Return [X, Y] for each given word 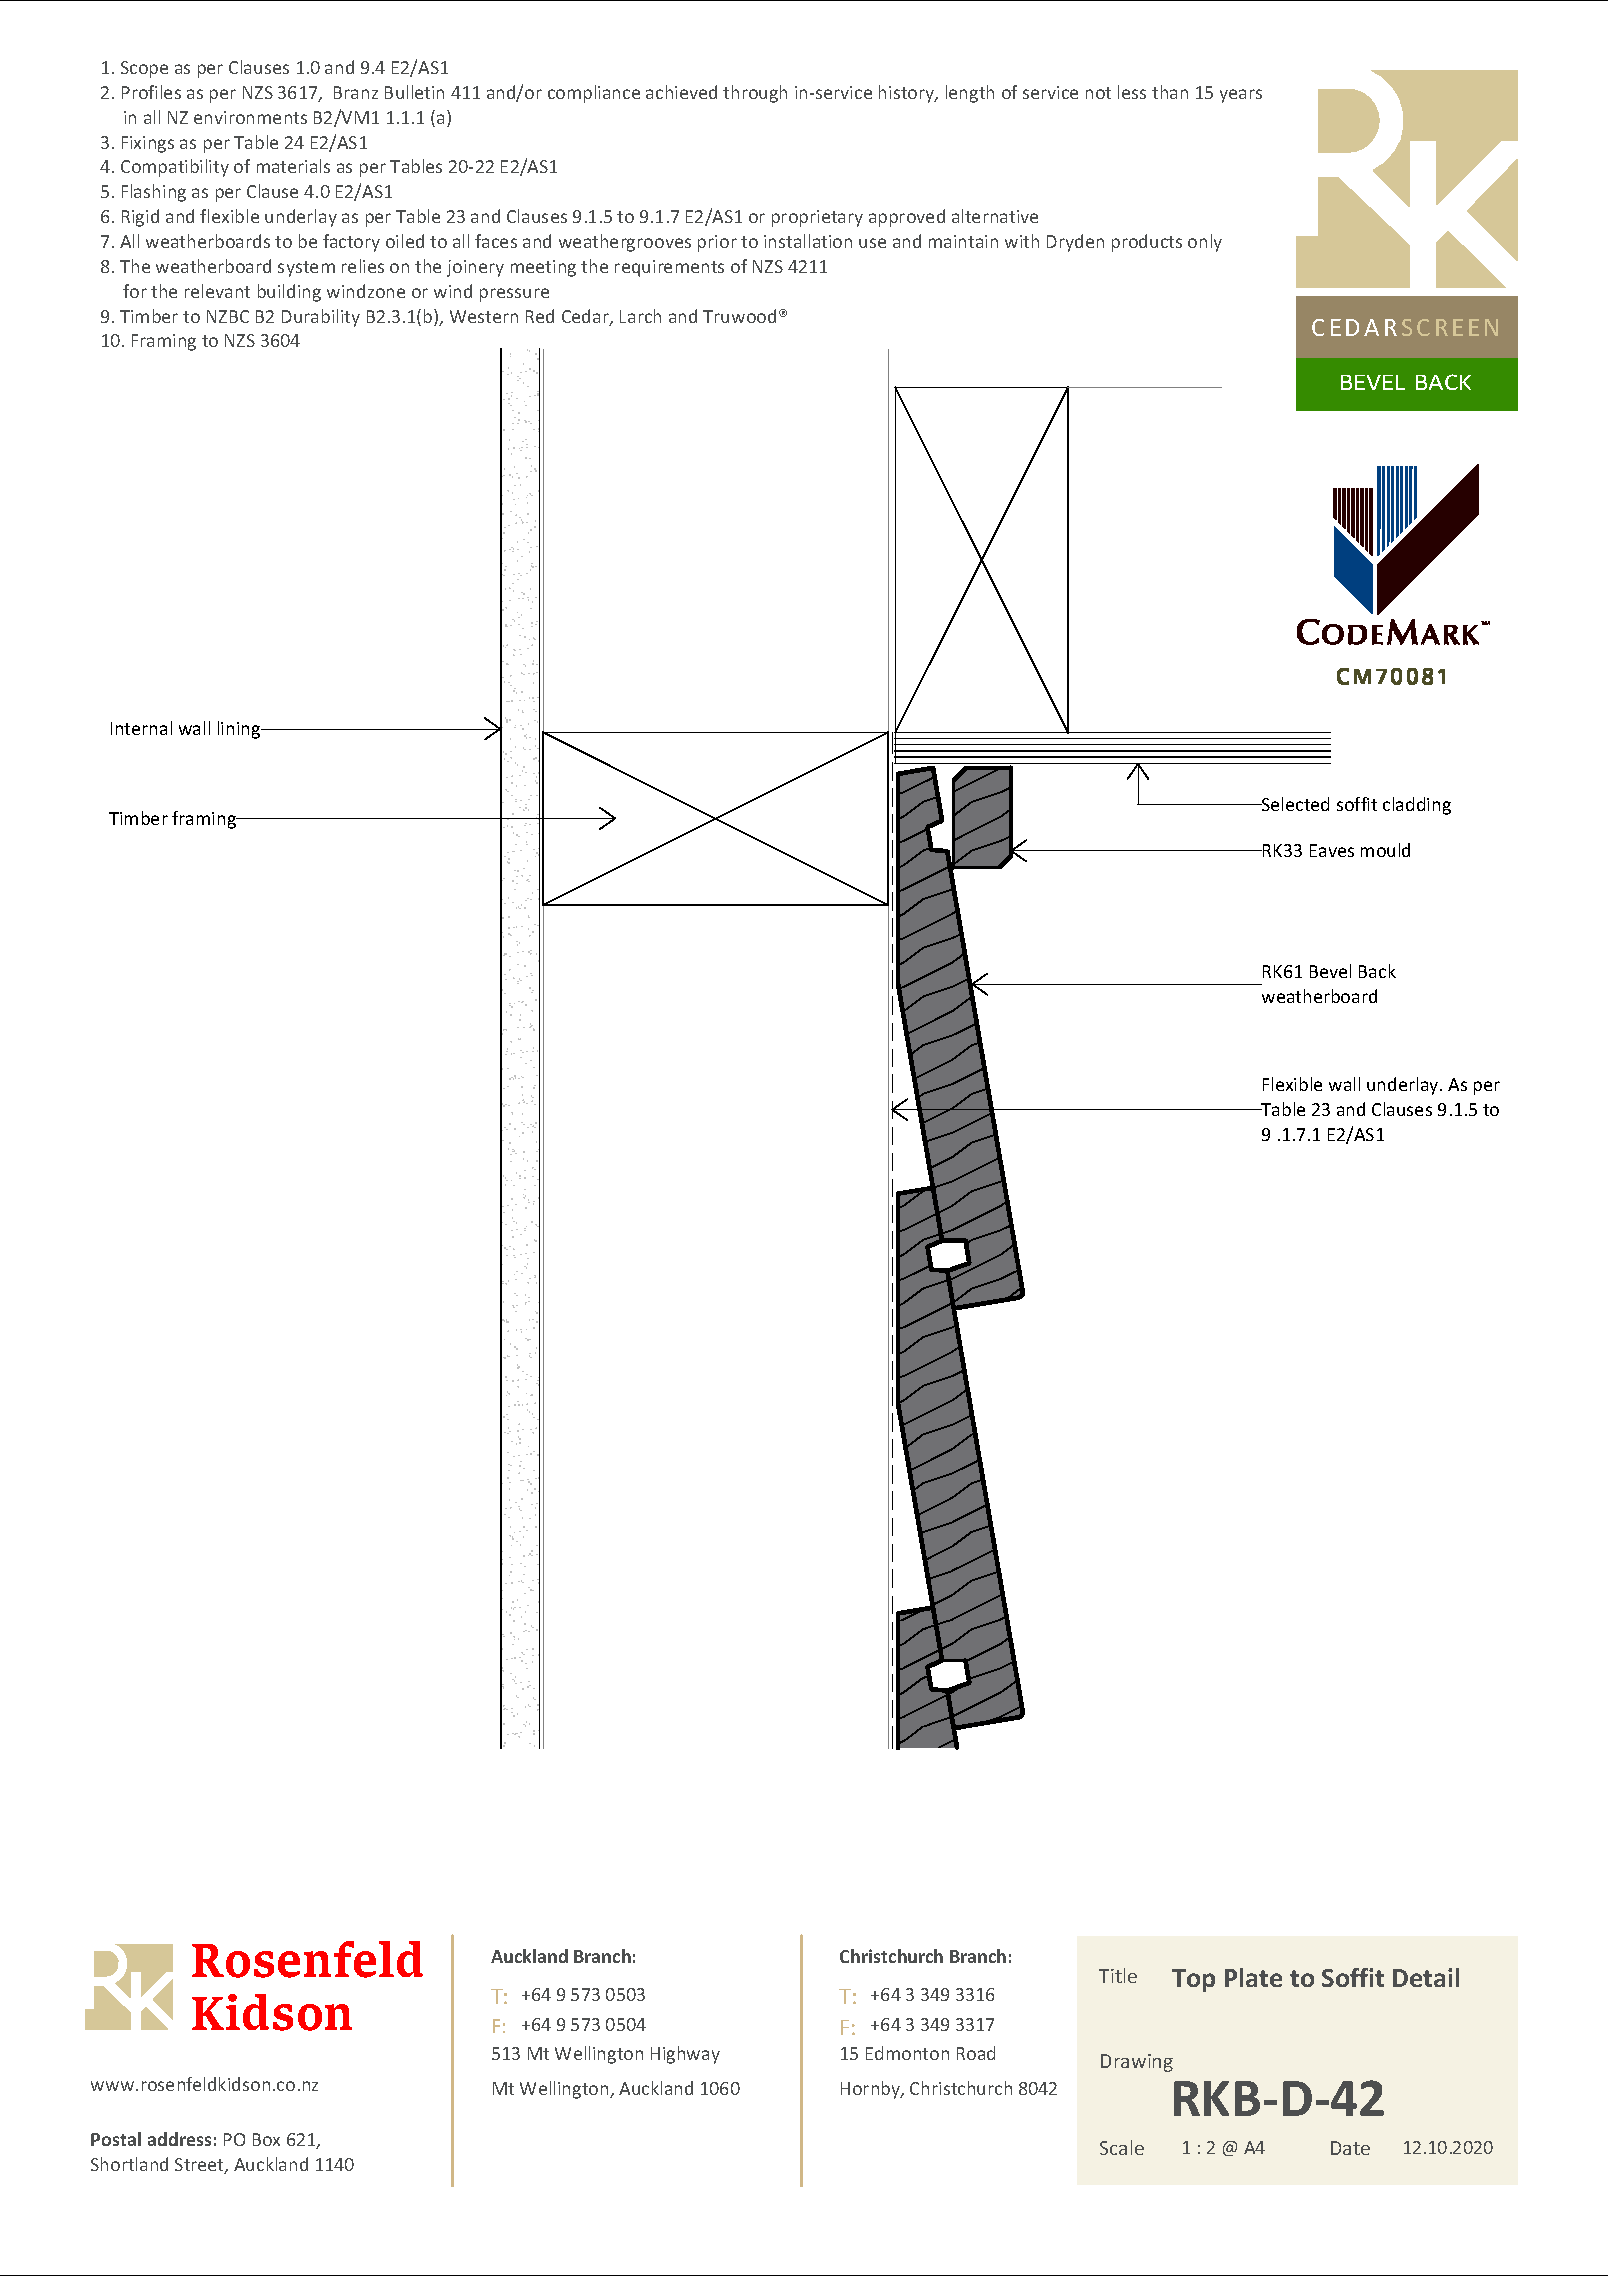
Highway [685, 2055]
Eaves [1332, 850]
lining [240, 730]
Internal [141, 728]
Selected [1294, 804]
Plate [1253, 1977]
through [755, 94]
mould [1385, 850]
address [179, 2139]
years [1241, 96]
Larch [640, 316]
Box [266, 2139]
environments [250, 117]
